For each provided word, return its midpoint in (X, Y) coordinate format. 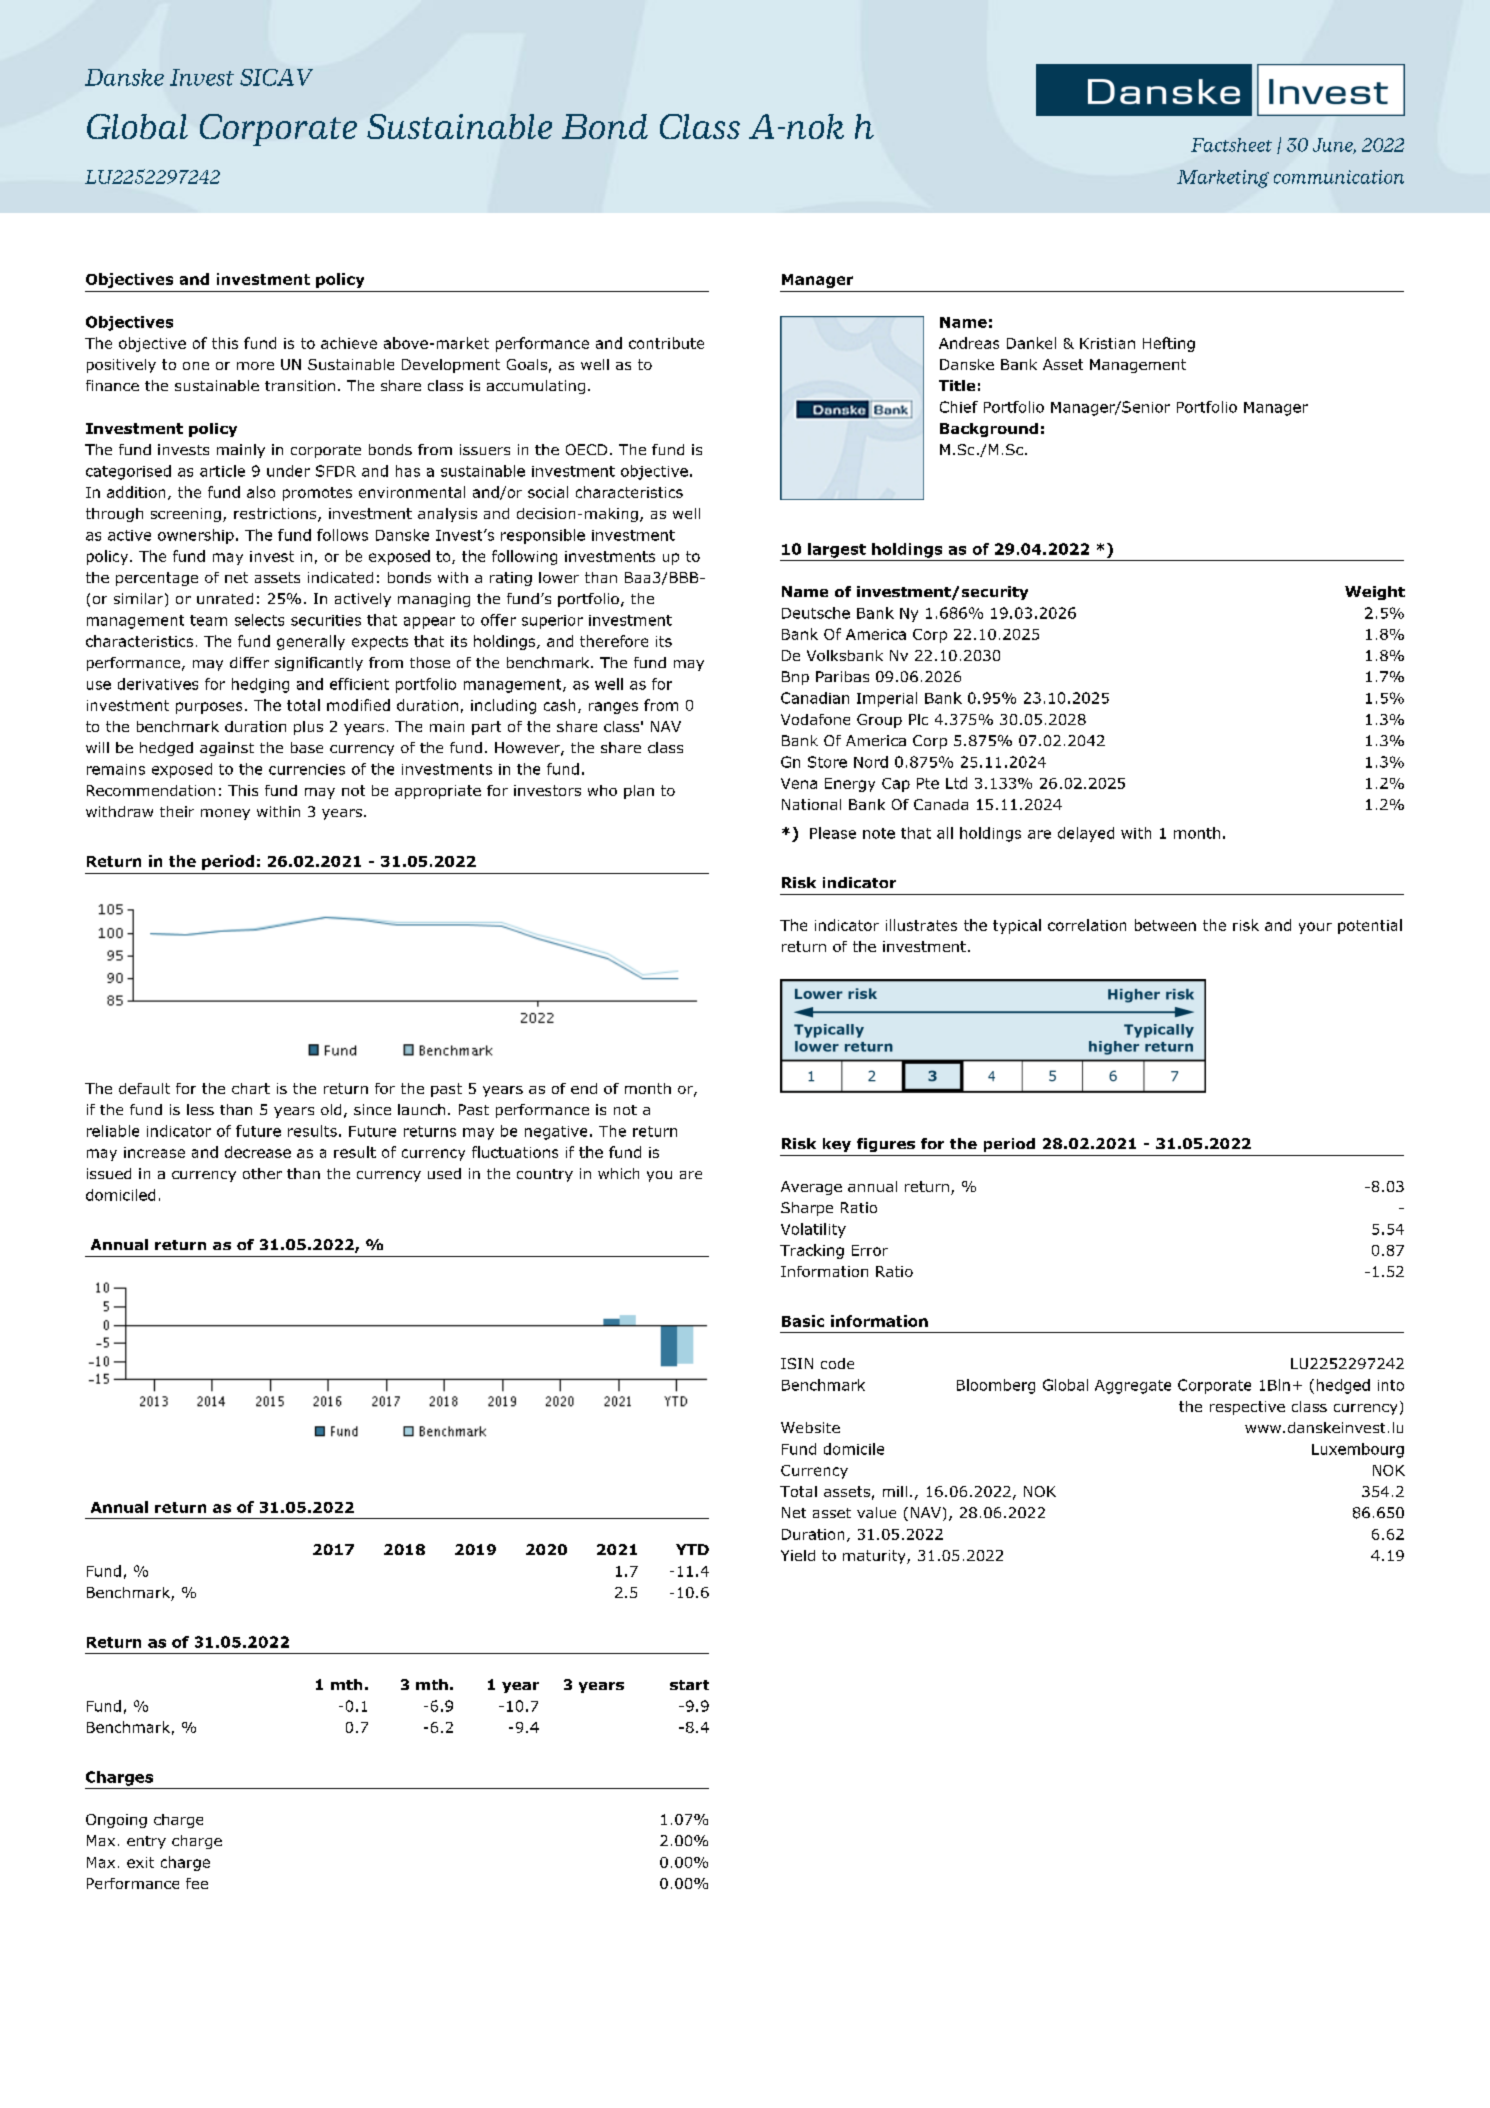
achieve (349, 343)
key (837, 1145)
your (1315, 928)
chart (251, 1088)
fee (197, 1883)
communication (1339, 177)
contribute (666, 343)
